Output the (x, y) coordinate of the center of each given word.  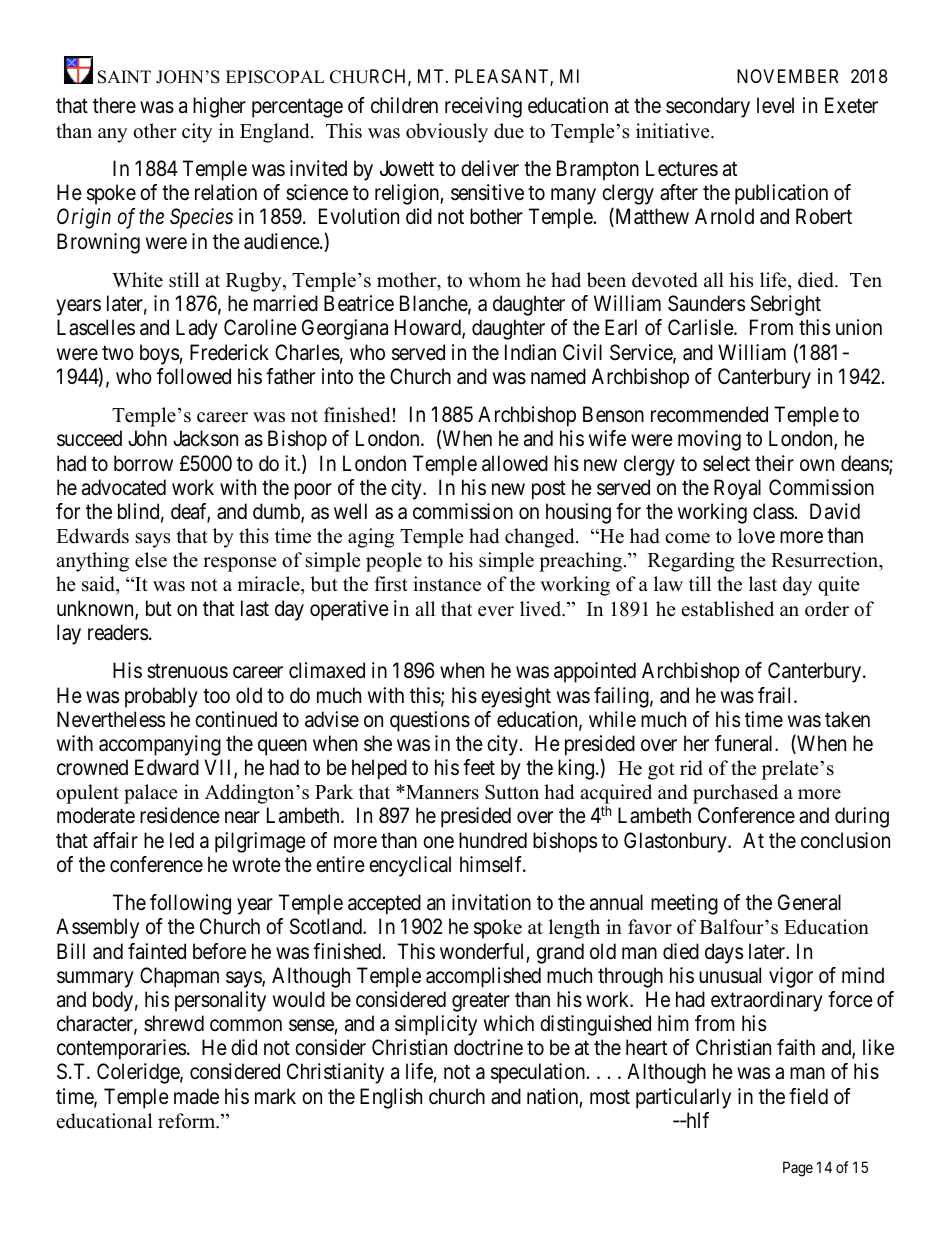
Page (798, 1169)
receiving (483, 107)
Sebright (786, 305)
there (114, 105)
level (775, 105)
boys (160, 354)
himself (492, 864)
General (809, 902)
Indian (530, 352)
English (391, 1098)
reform (188, 1121)
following (190, 904)
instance (447, 584)
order (827, 609)
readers (118, 632)
